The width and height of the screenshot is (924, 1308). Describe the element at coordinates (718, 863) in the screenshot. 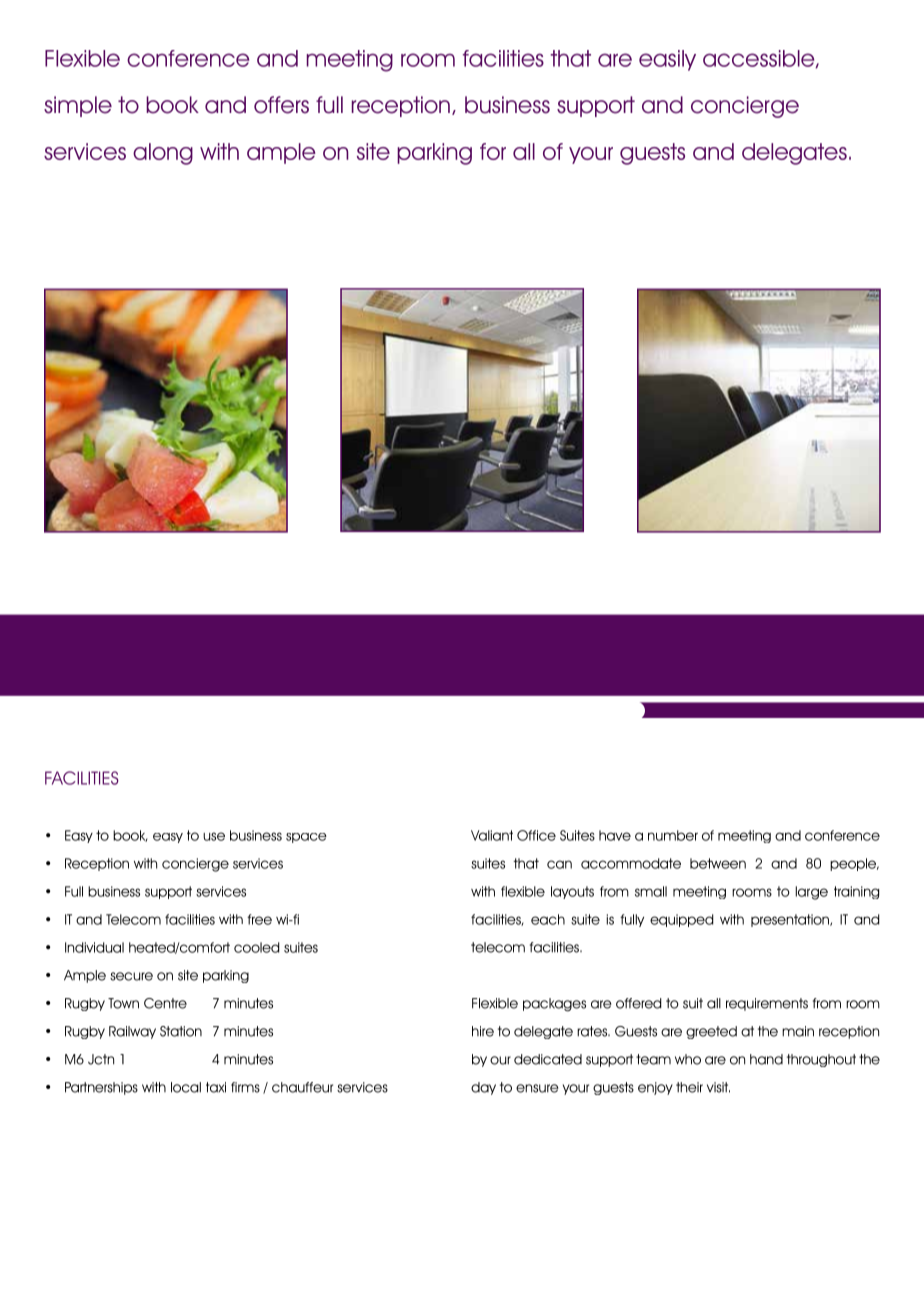

I see `between` at that location.
